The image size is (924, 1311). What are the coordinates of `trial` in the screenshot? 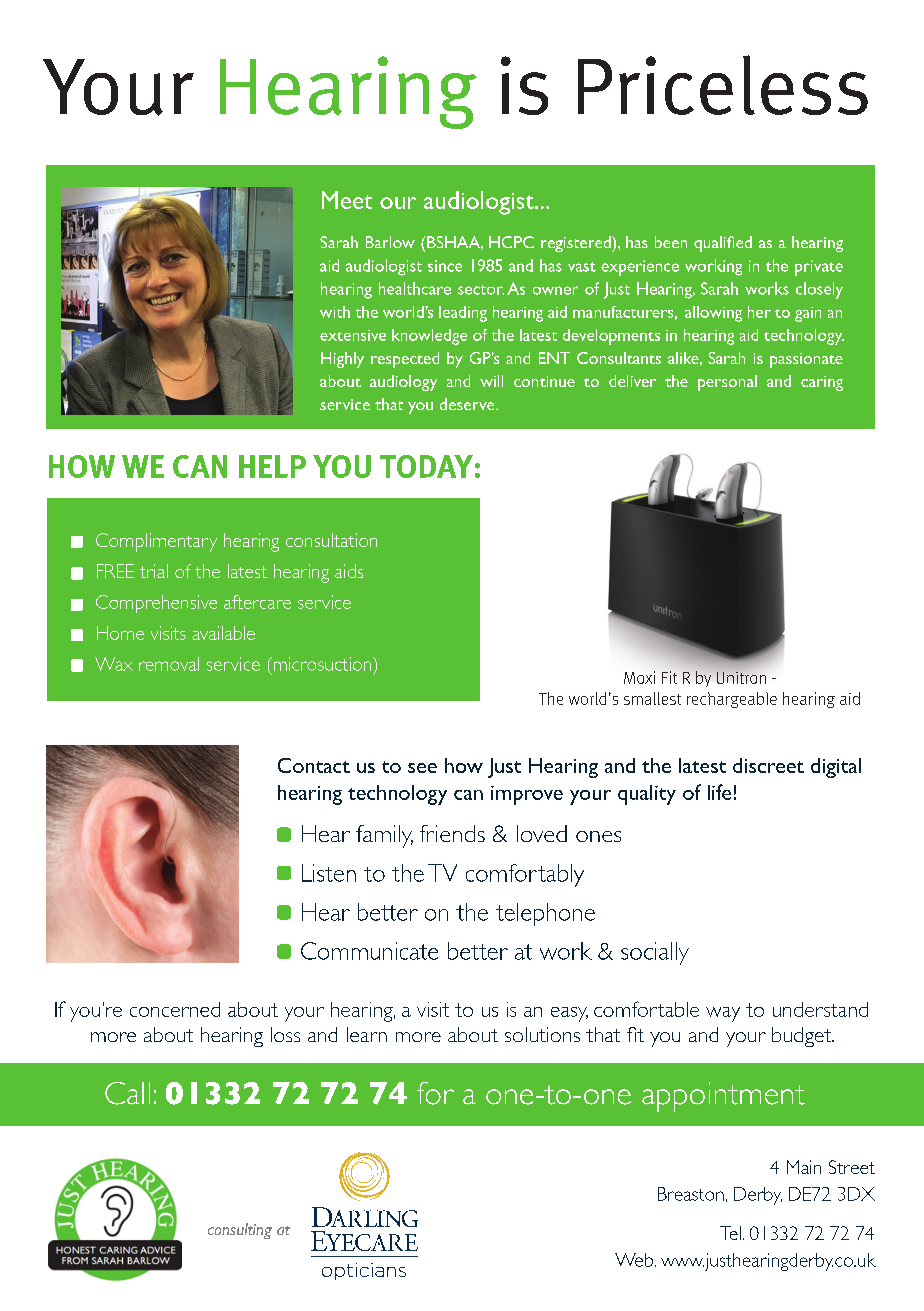 It's located at (154, 571).
